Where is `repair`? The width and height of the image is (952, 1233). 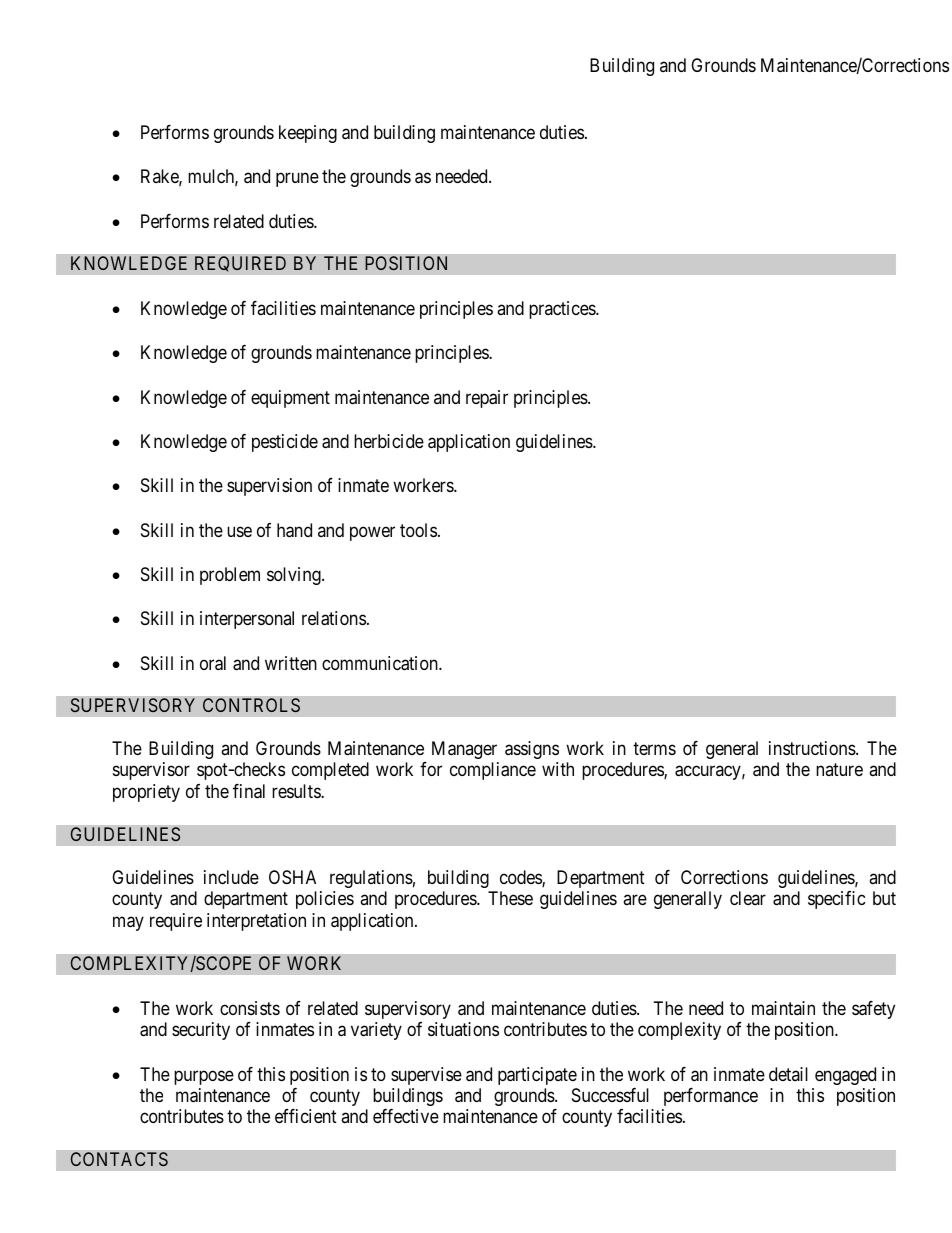
repair is located at coordinates (487, 399).
